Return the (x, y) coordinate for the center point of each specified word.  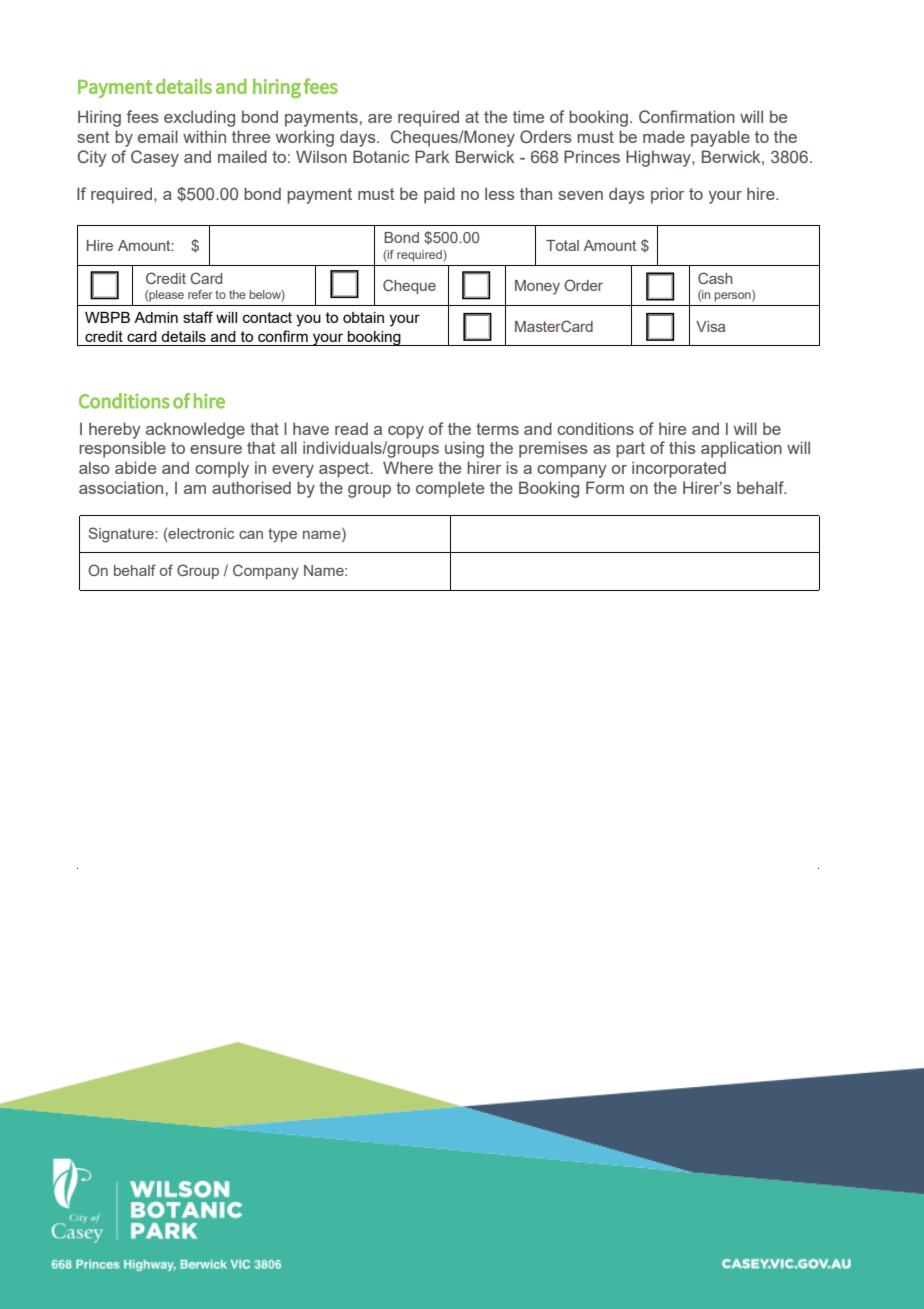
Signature (122, 535)
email (158, 136)
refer (200, 294)
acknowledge (195, 430)
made (664, 136)
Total (562, 245)
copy (406, 432)
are (380, 118)
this (682, 447)
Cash (715, 278)
